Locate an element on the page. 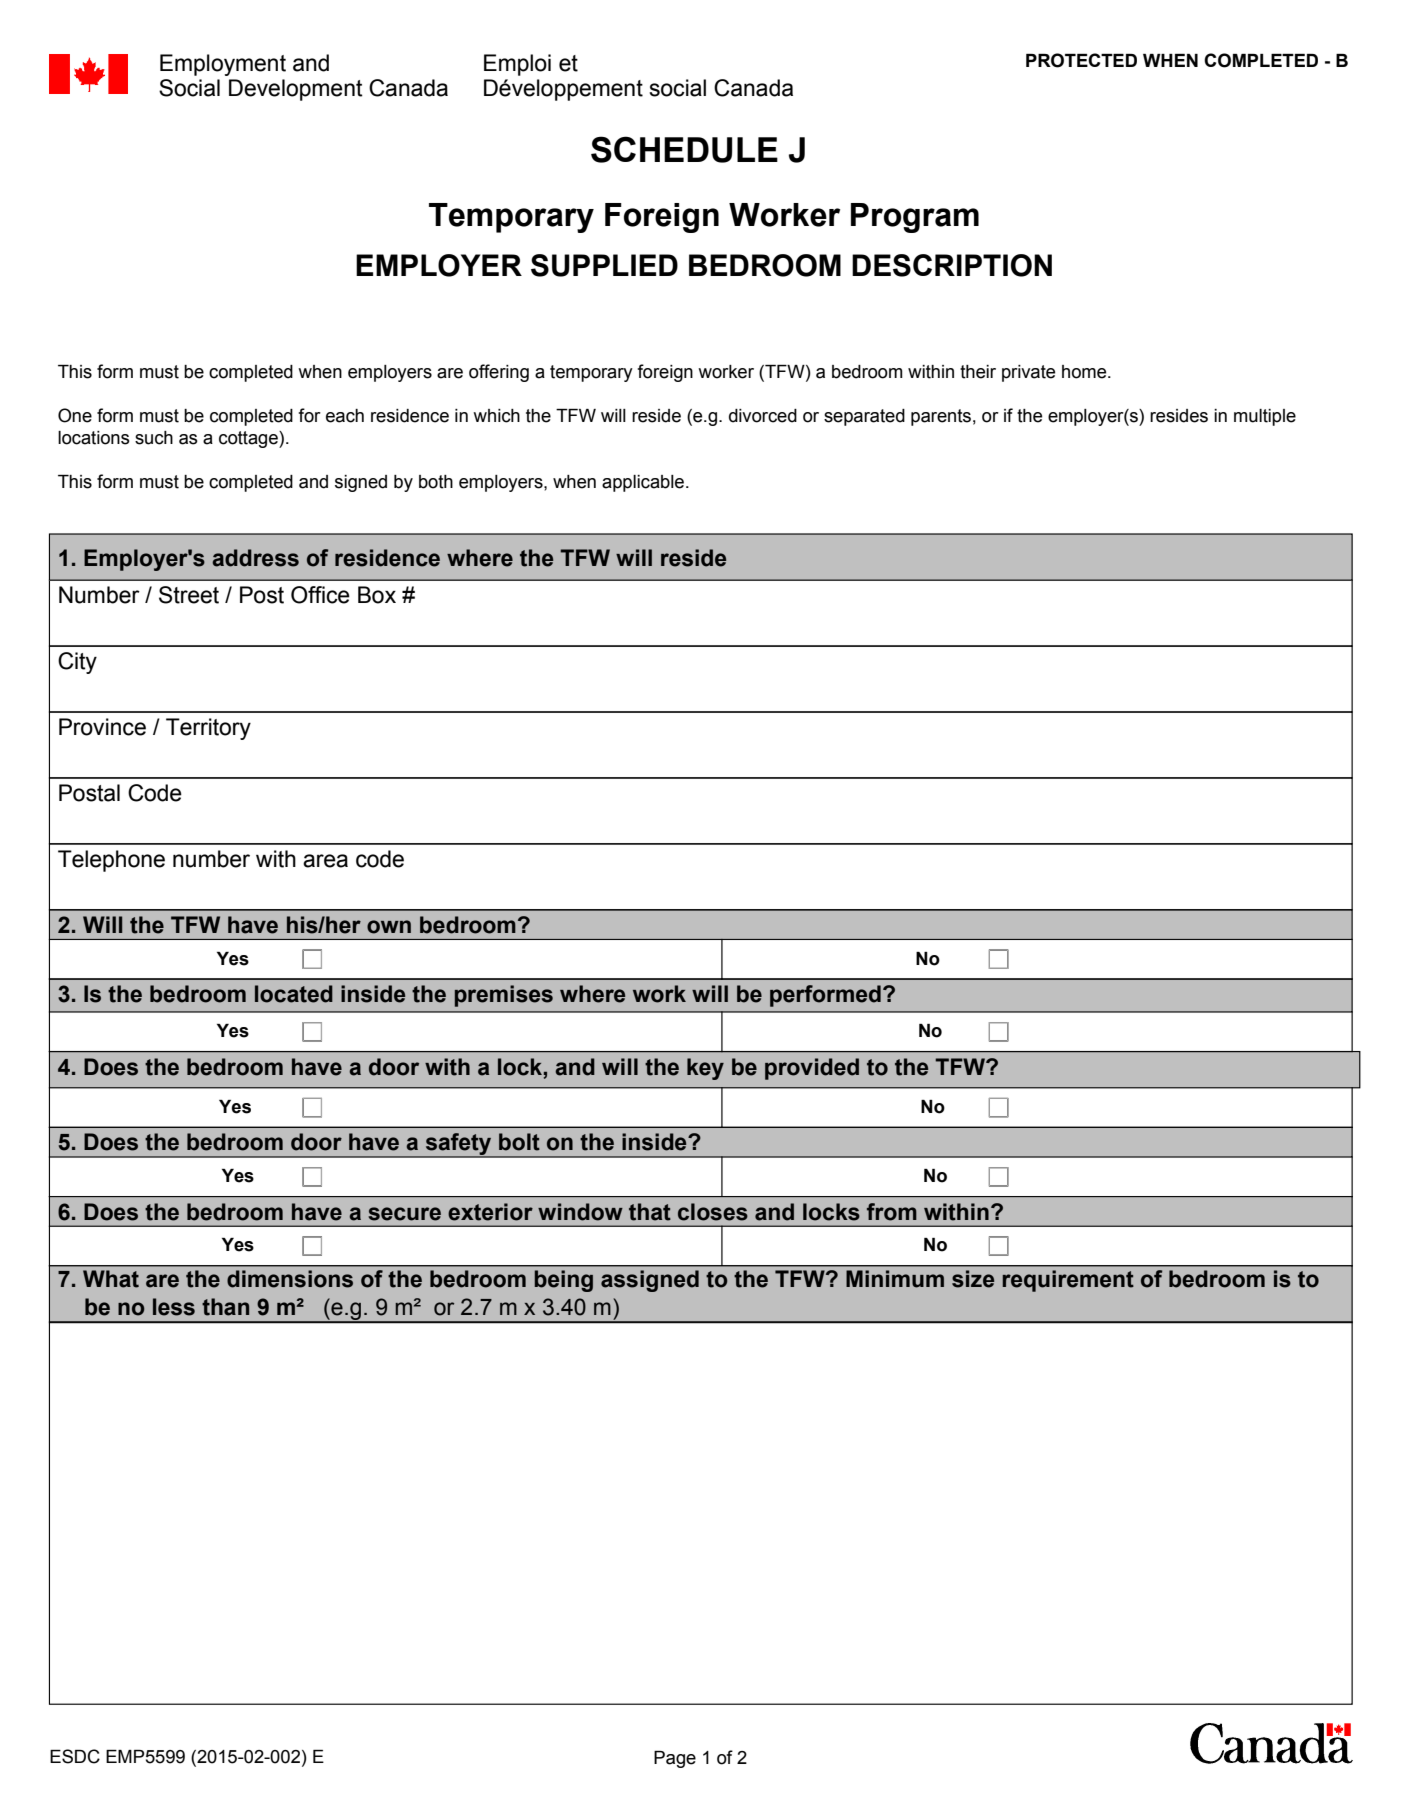 Image resolution: width=1401 pixels, height=1813 pixels. that is located at coordinates (650, 1212).
